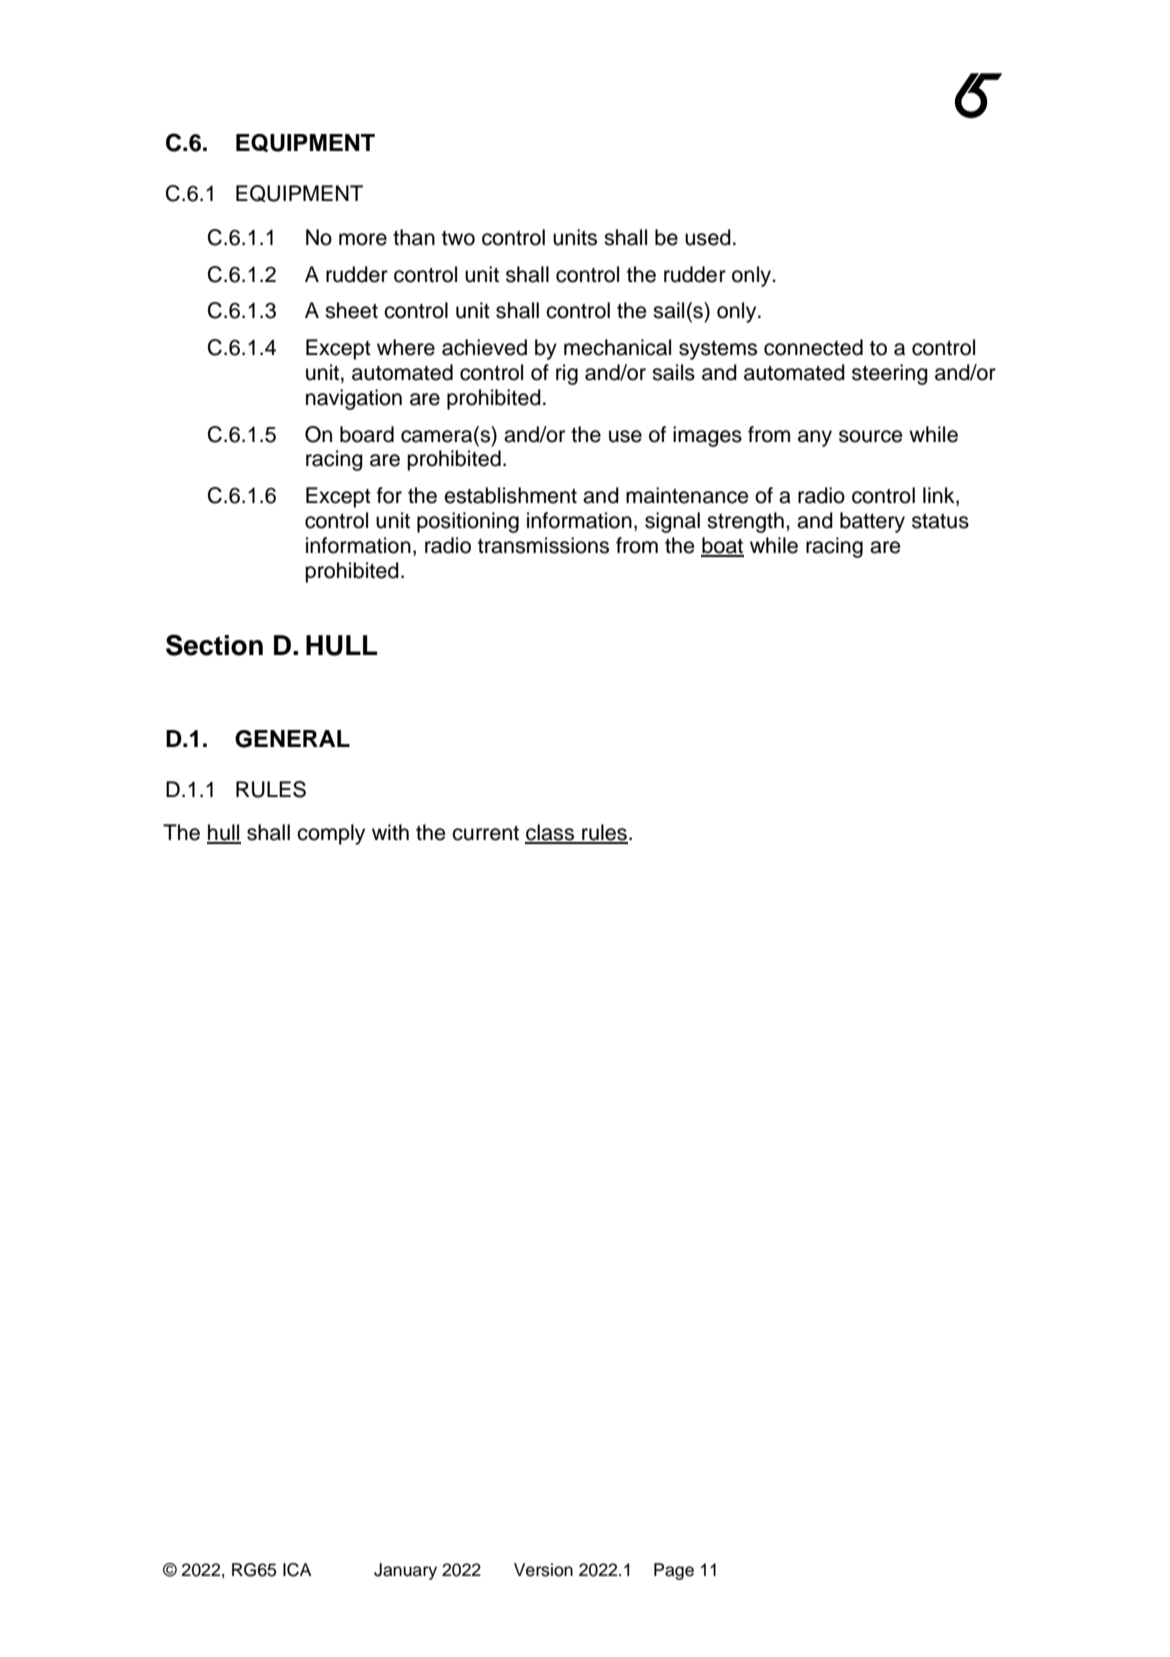 Image resolution: width=1170 pixels, height=1657 pixels. What do you see at coordinates (331, 834) in the screenshot?
I see `comply` at bounding box center [331, 834].
